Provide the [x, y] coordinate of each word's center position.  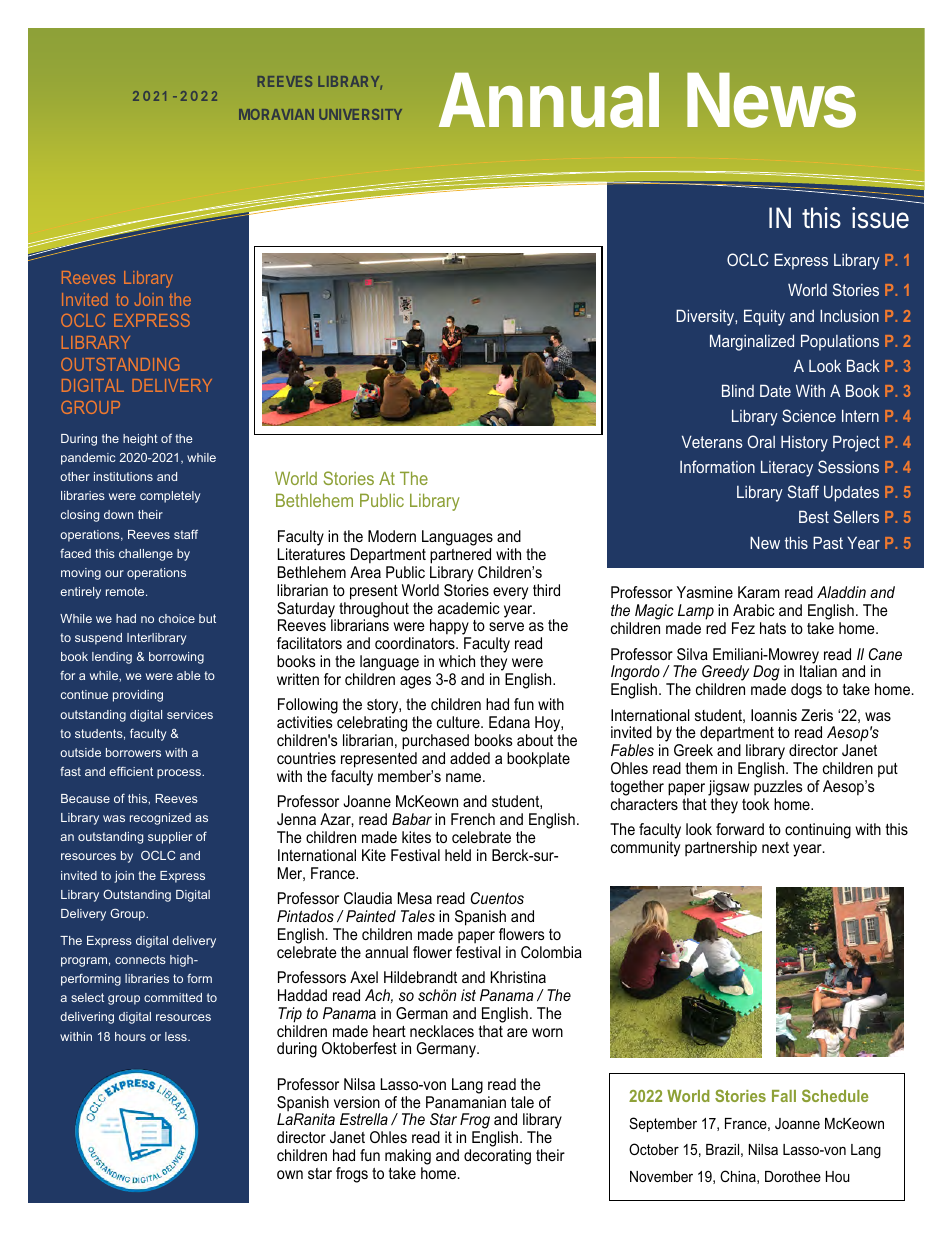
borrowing [176, 658]
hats [773, 628]
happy [450, 628]
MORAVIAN [276, 114]
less [177, 1036]
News [771, 100]
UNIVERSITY [360, 114]
